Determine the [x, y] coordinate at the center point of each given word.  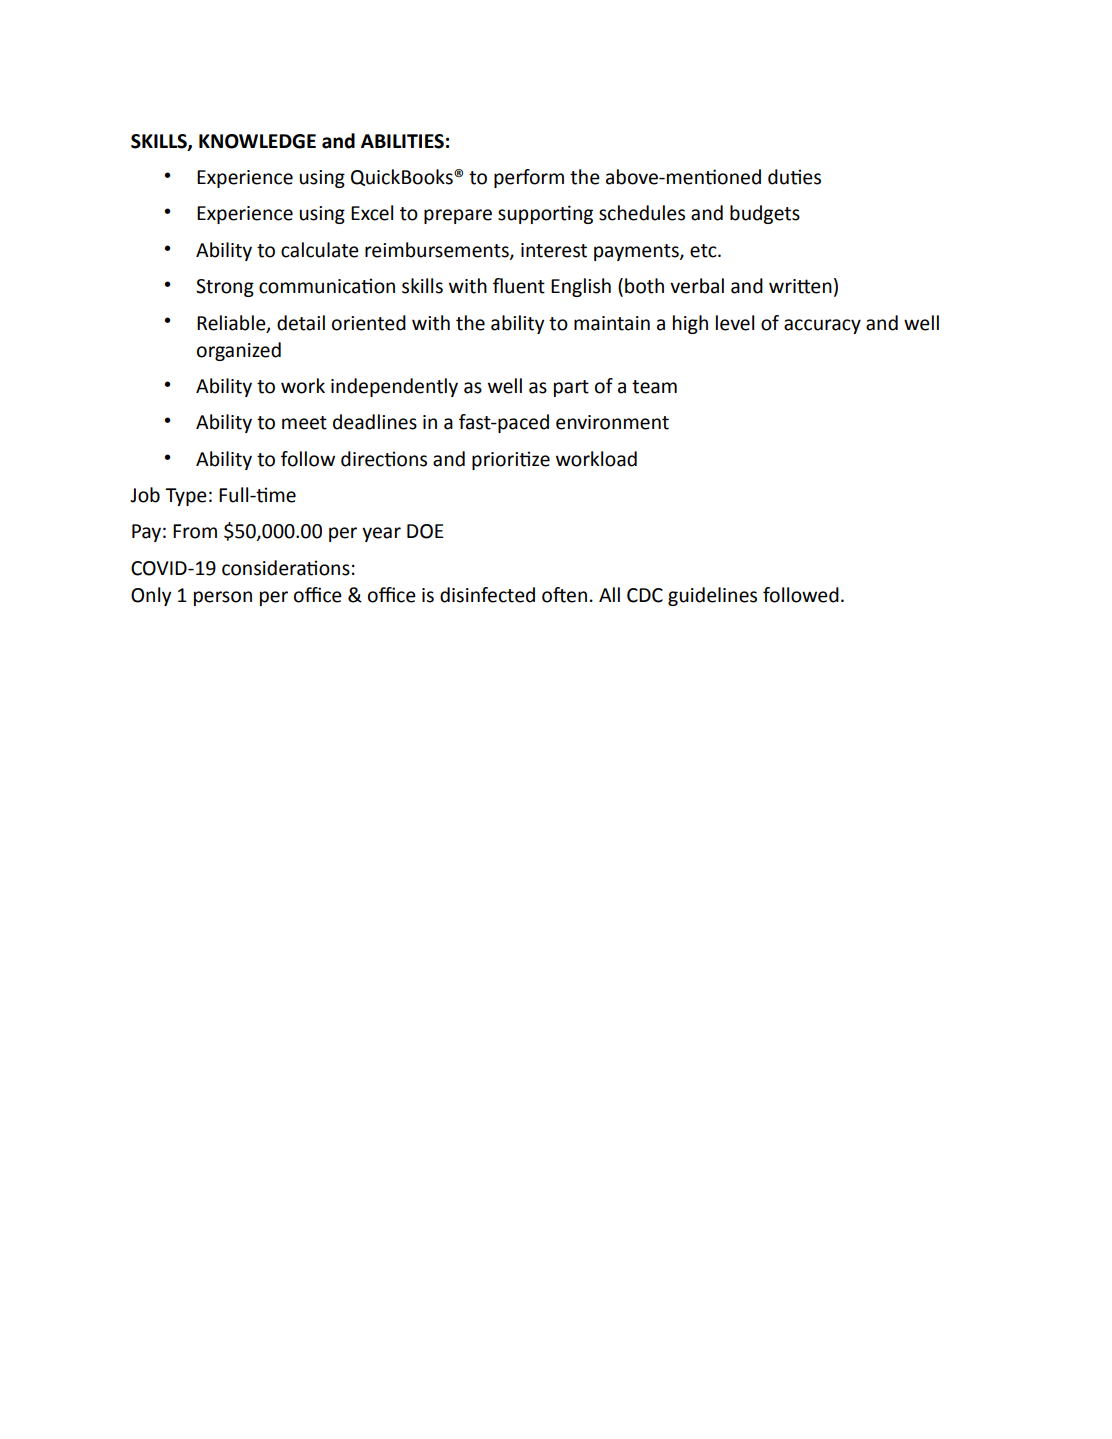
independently [394, 387]
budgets [765, 214]
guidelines [712, 596]
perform [529, 178]
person [223, 598]
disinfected [487, 595]
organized [239, 351]
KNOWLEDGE [257, 141]
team [654, 387]
